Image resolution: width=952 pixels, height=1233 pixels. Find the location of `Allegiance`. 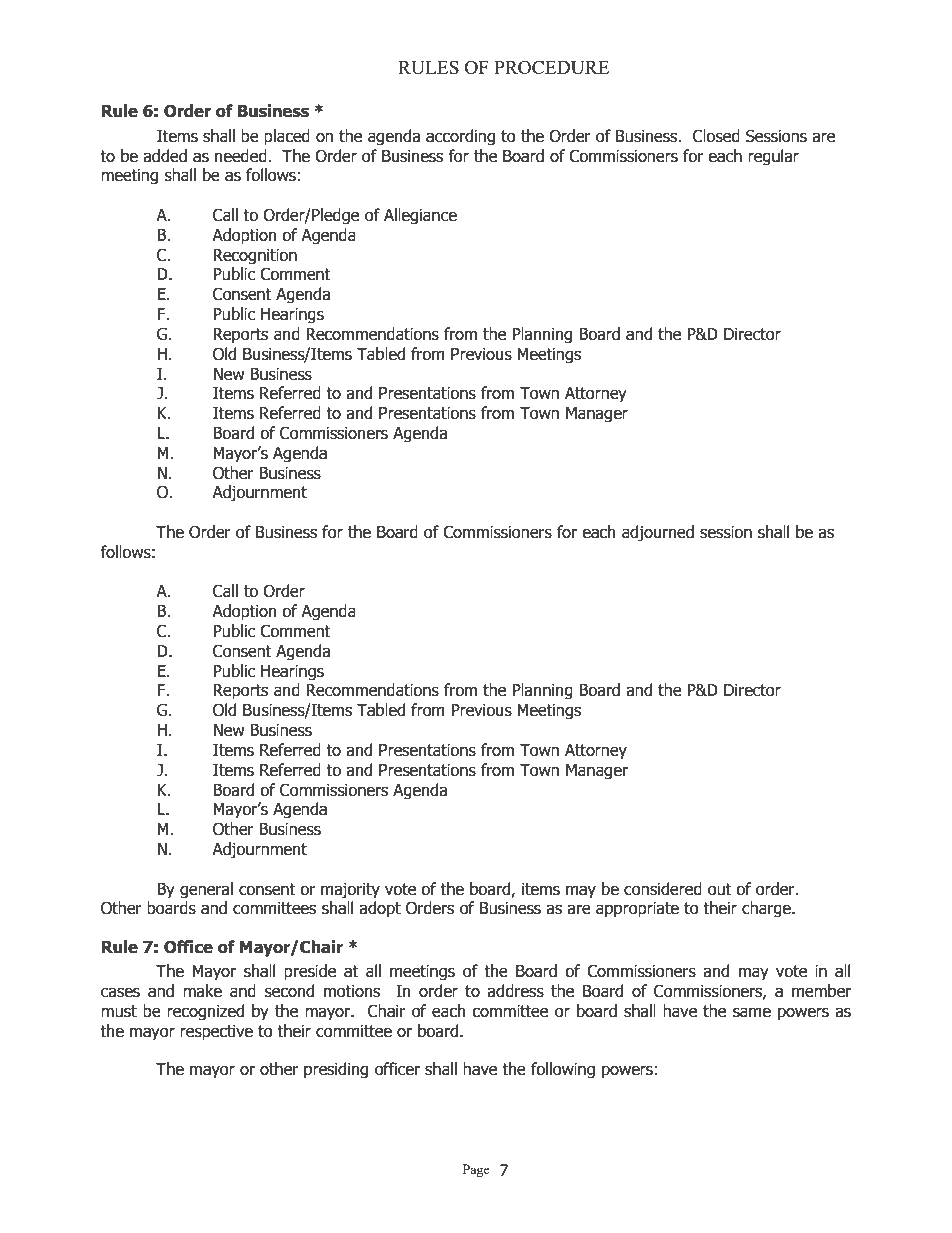

Allegiance is located at coordinates (420, 216).
